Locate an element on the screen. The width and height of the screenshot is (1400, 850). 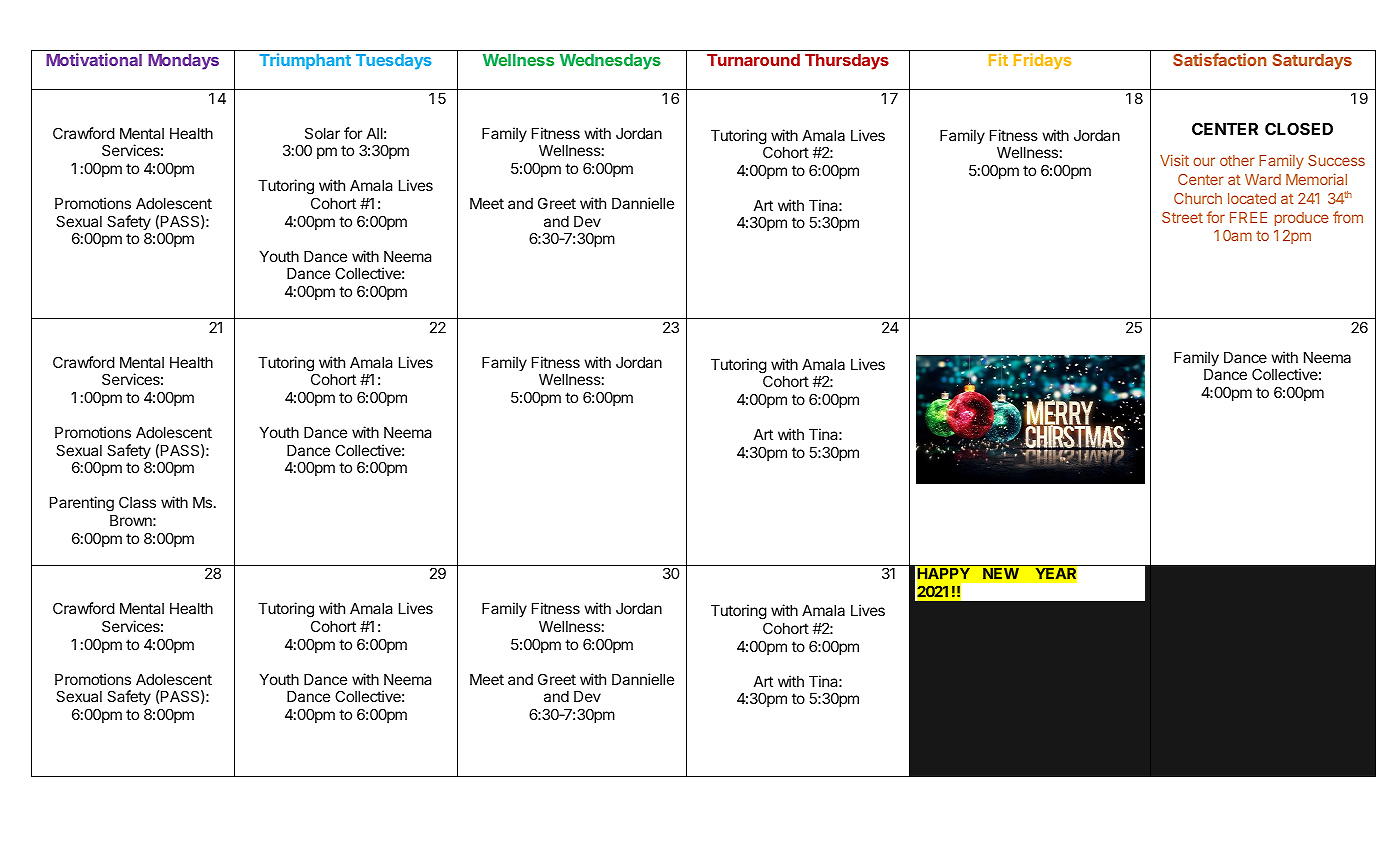
Parenting is located at coordinates (82, 504).
